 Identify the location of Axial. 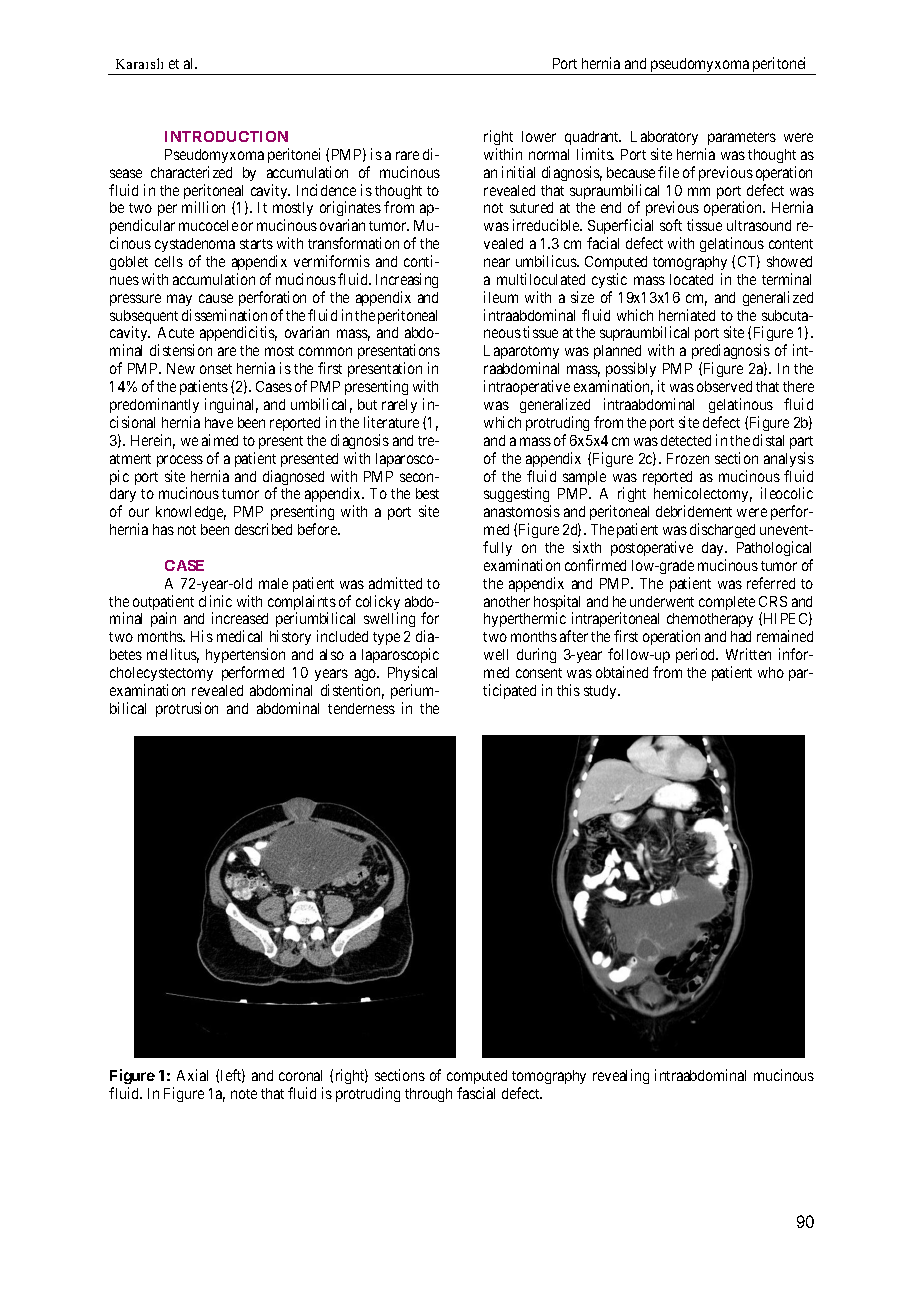
(192, 1075).
